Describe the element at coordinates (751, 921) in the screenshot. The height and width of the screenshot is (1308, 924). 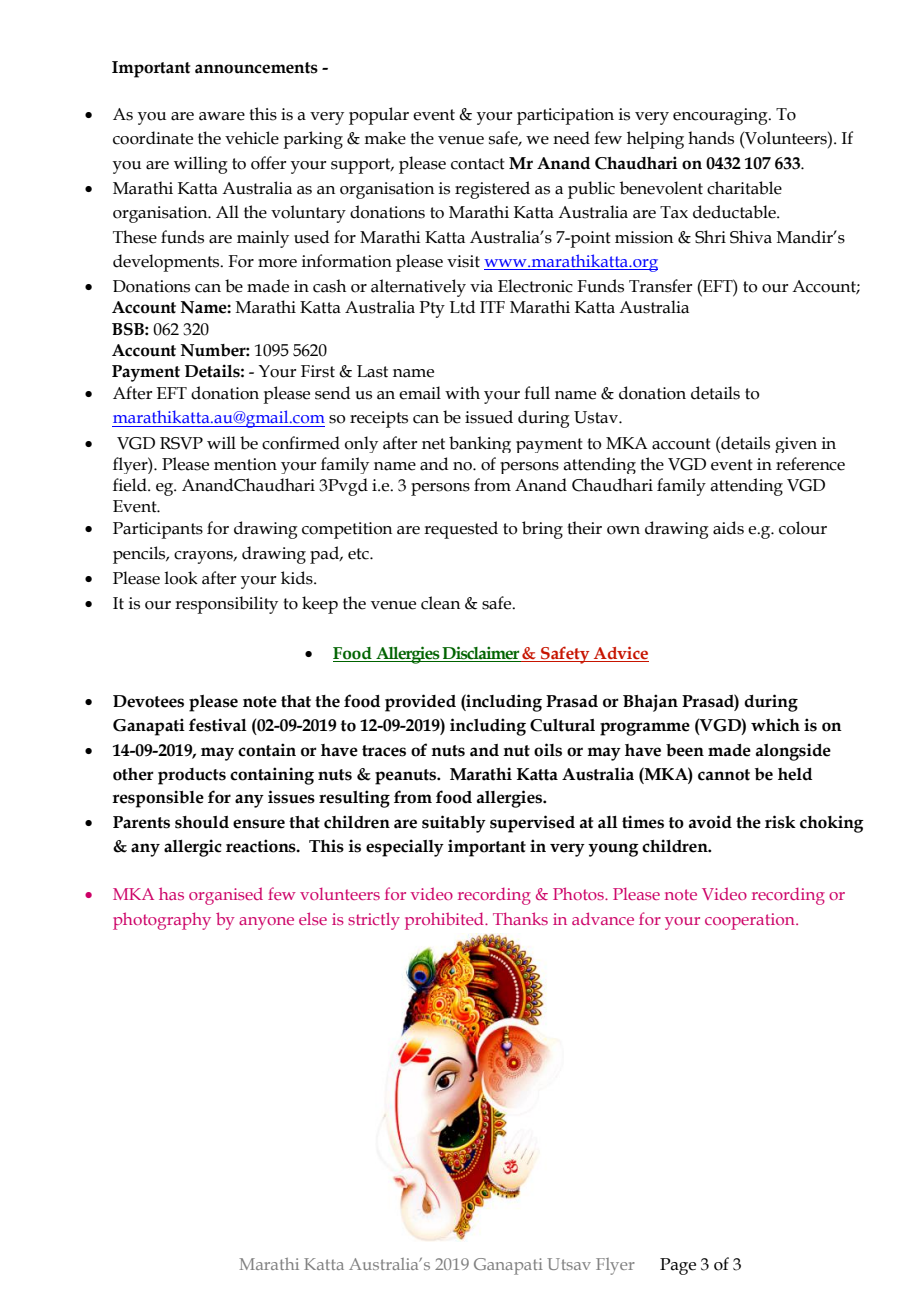
I see `cooperation` at that location.
